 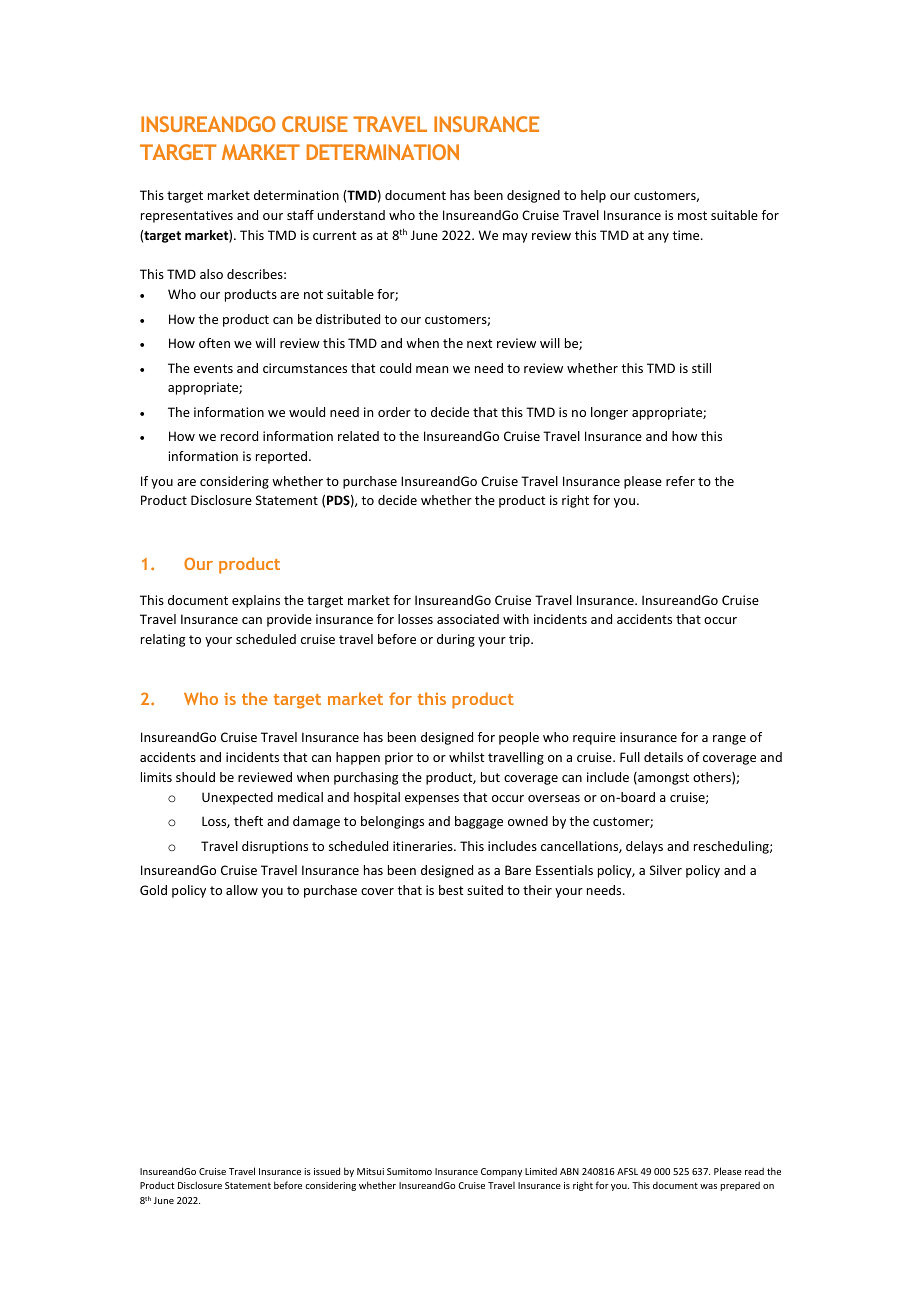 What do you see at coordinates (687, 235) in the page?
I see `time` at bounding box center [687, 235].
